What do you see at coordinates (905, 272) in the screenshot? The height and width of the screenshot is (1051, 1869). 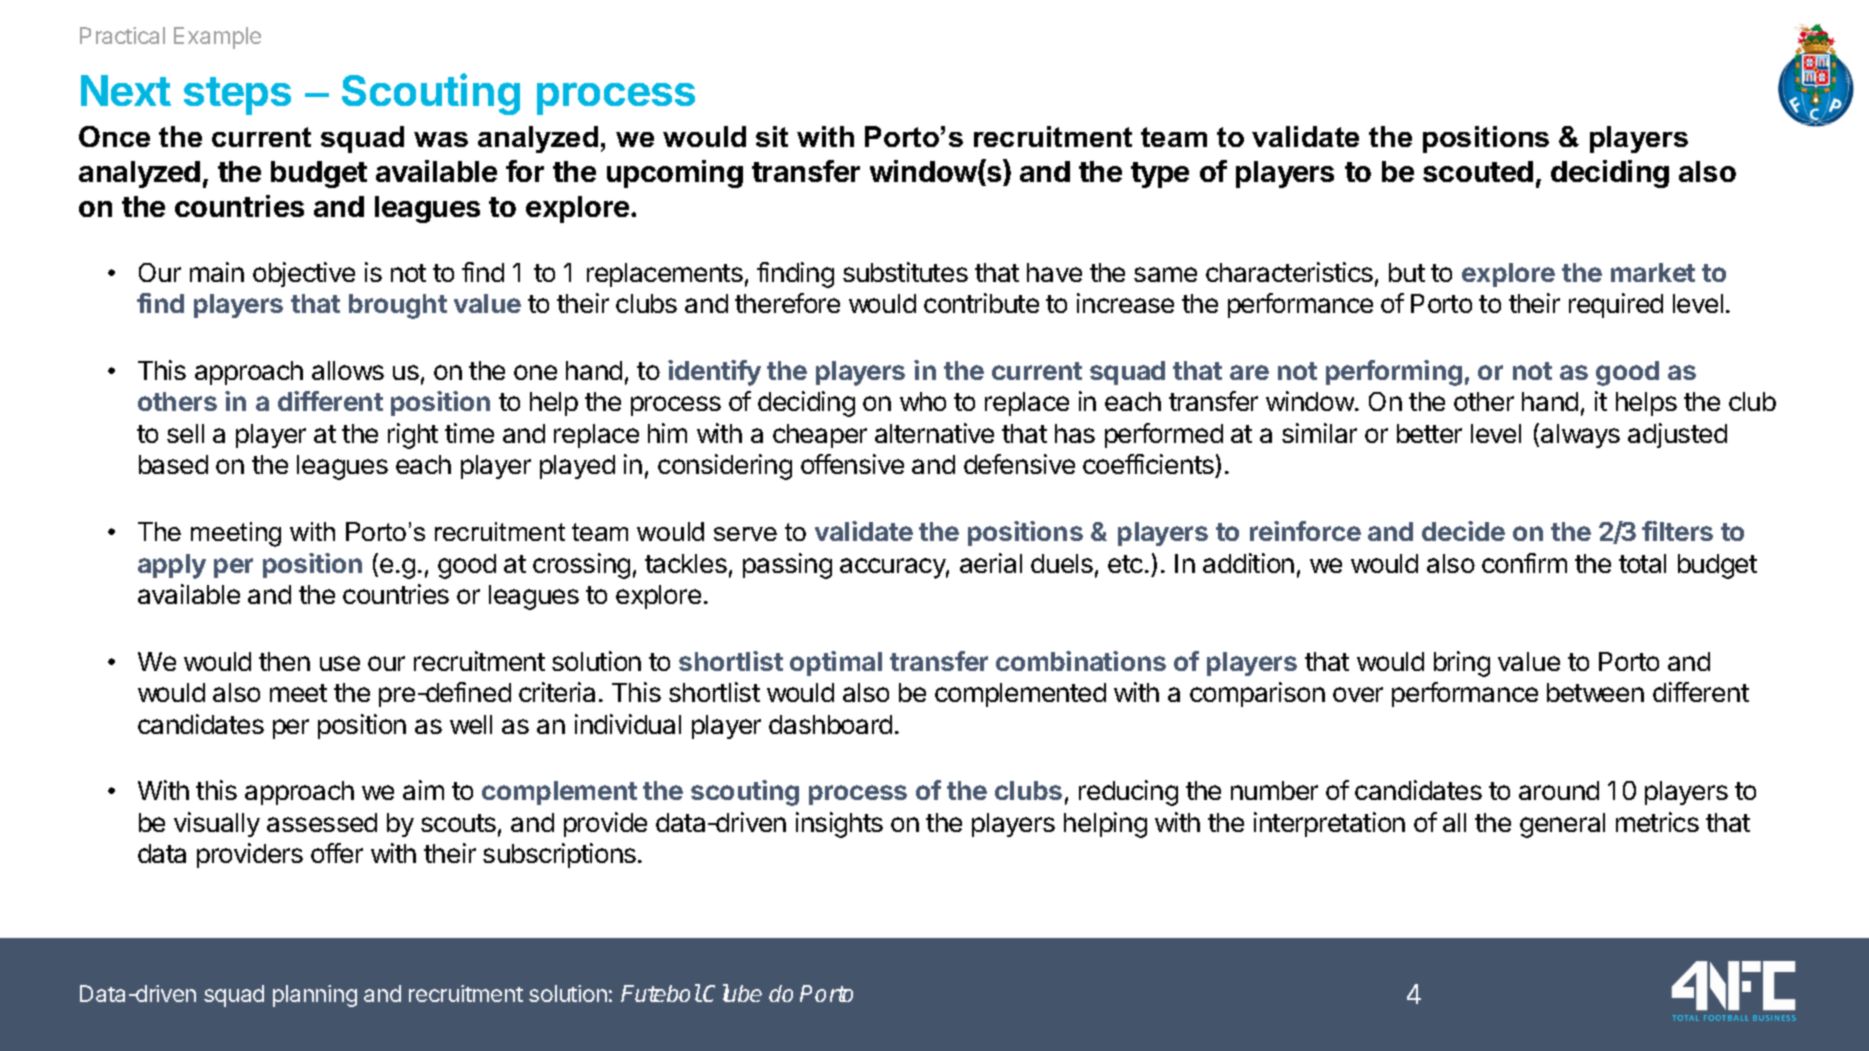 I see `substitutes` at bounding box center [905, 272].
